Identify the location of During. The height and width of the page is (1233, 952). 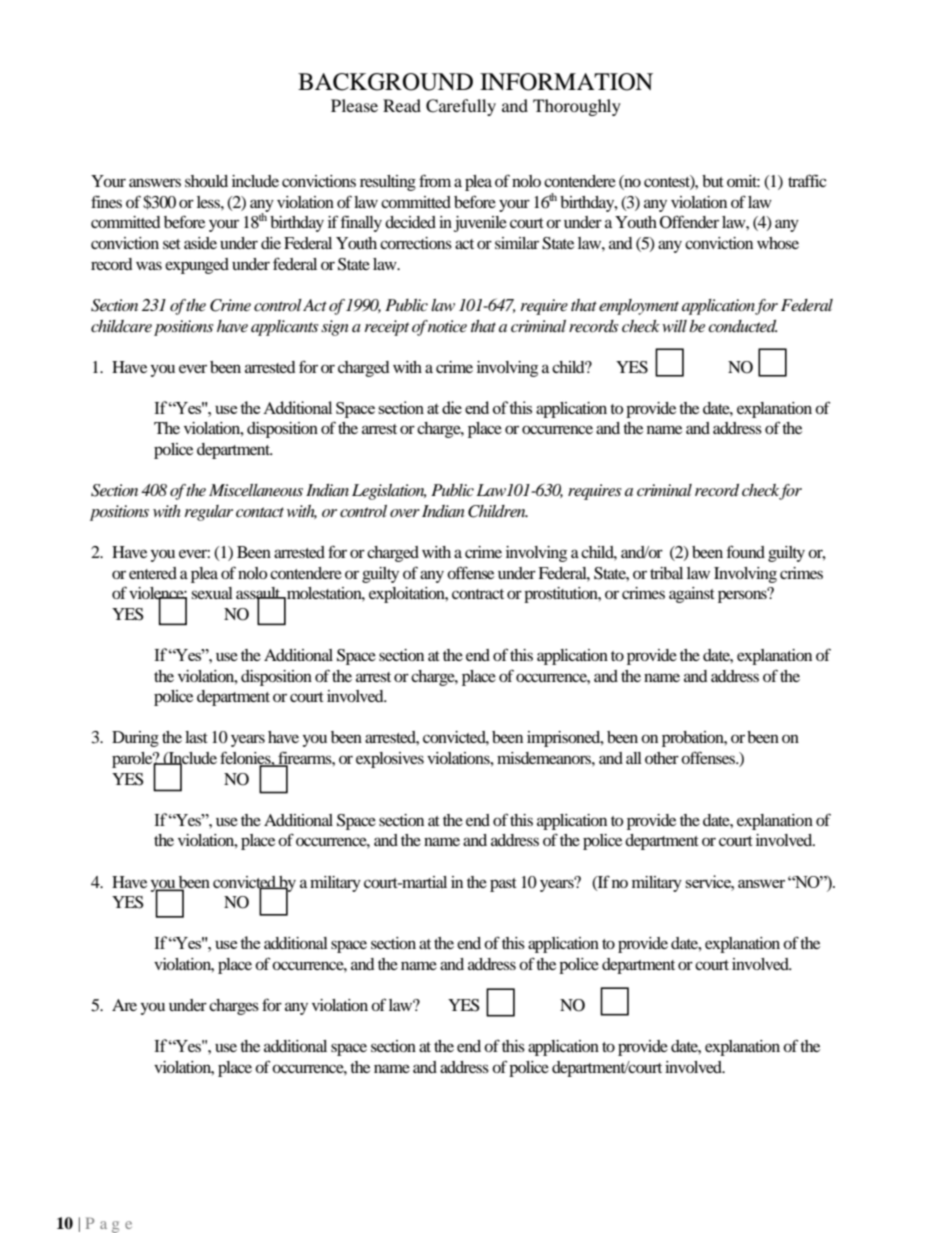
(135, 739).
